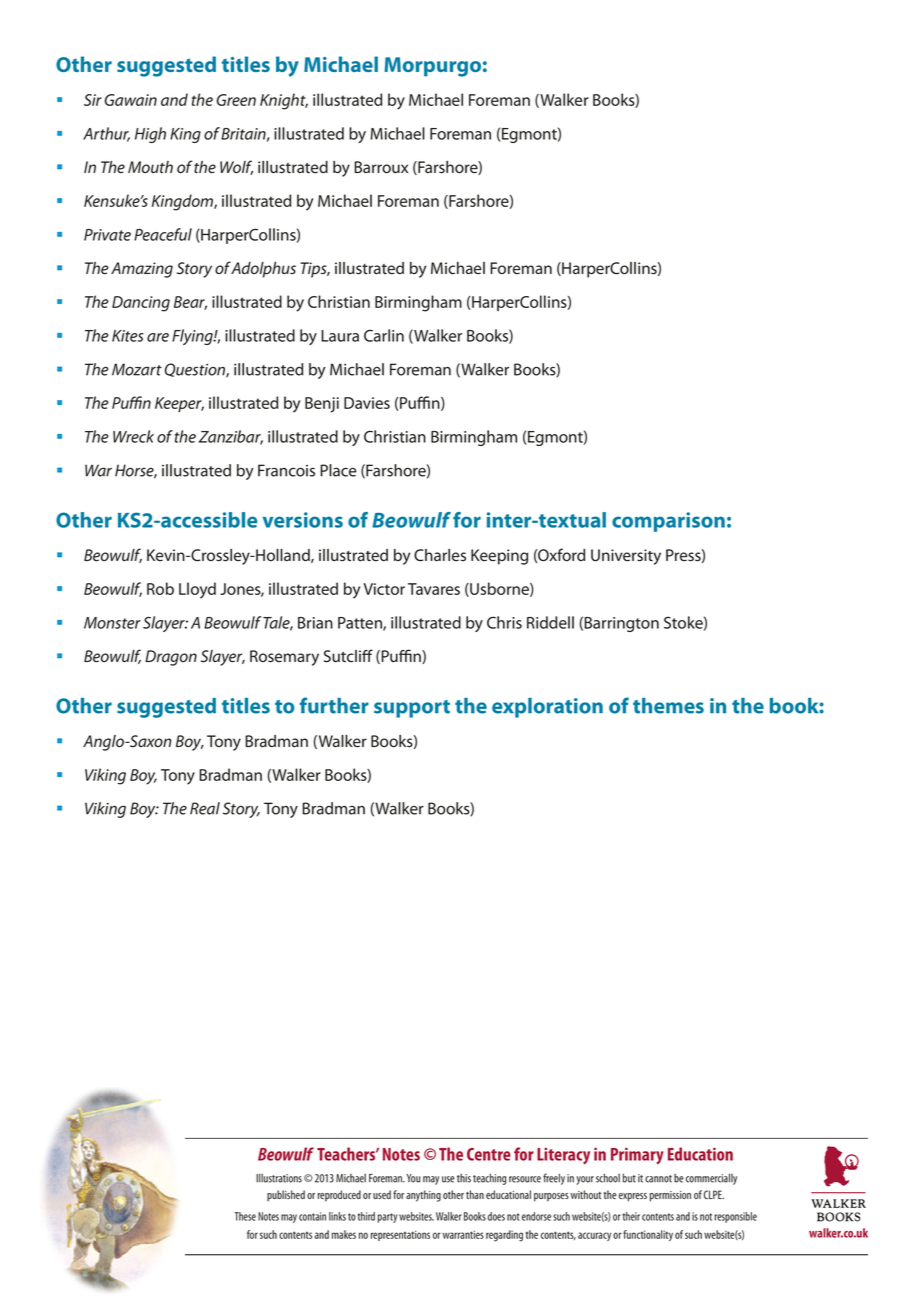 The height and width of the screenshot is (1308, 924). I want to click on These, so click(245, 1216).
